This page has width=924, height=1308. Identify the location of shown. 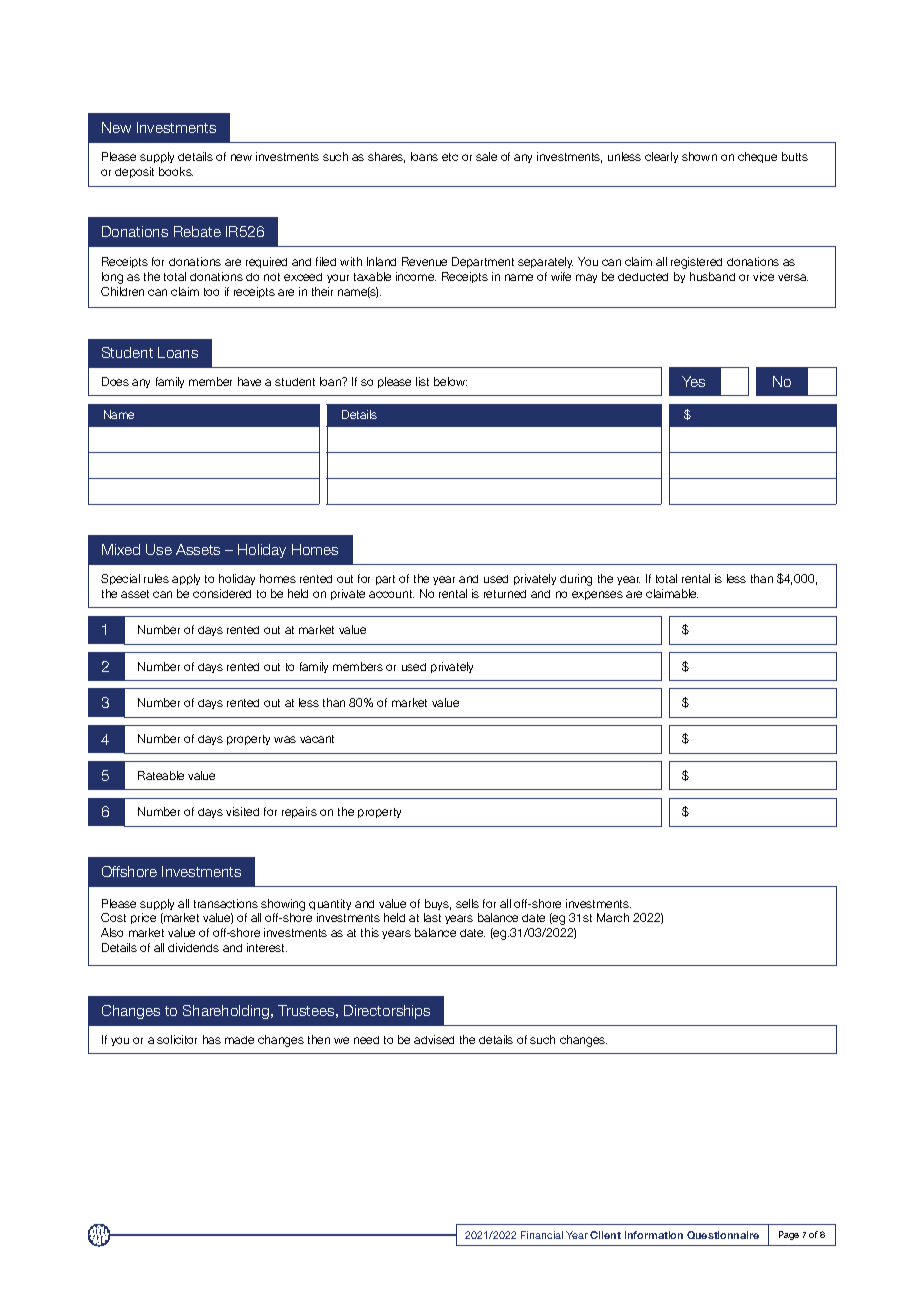
(699, 156).
